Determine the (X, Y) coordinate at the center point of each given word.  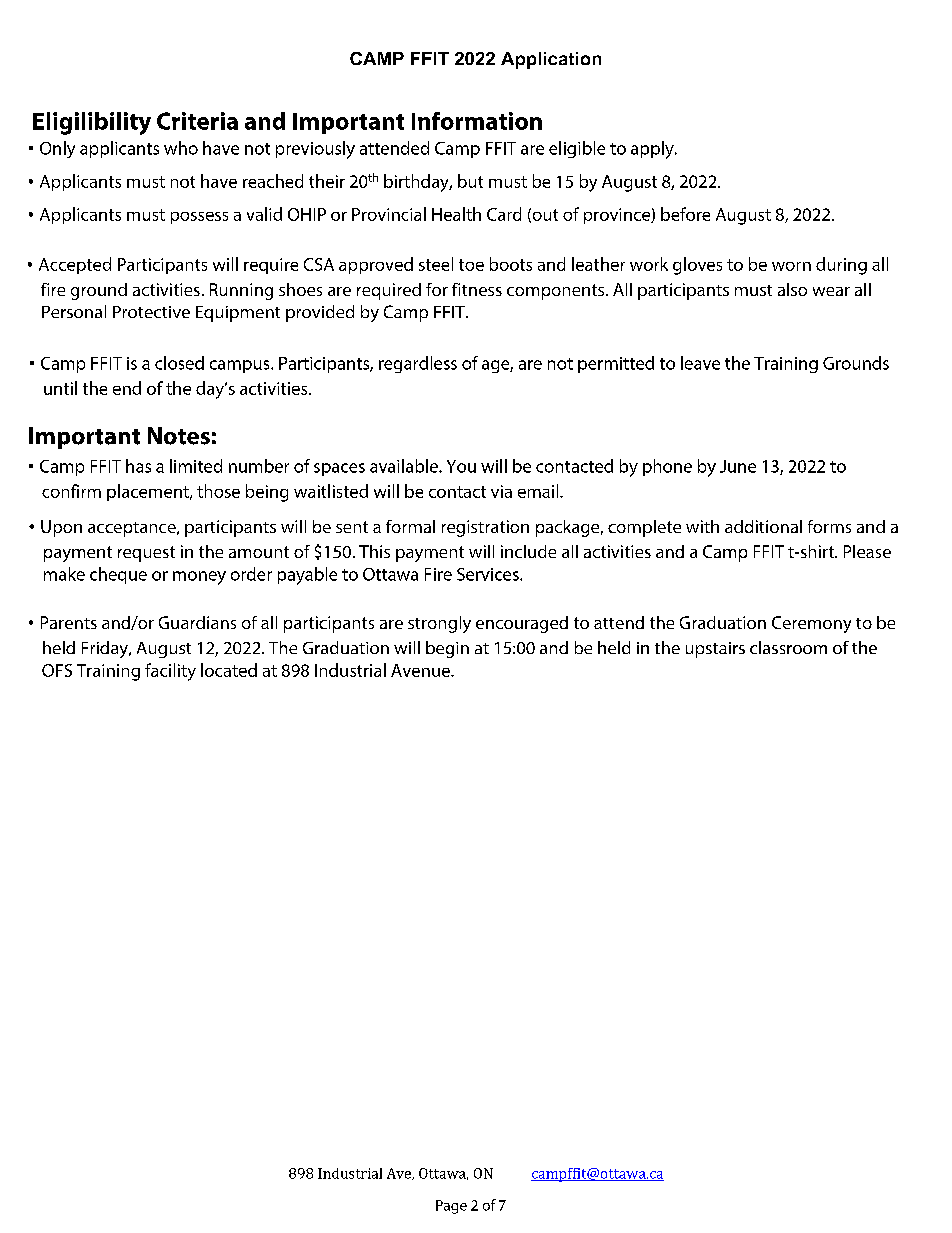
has (138, 466)
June (738, 466)
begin (447, 649)
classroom (788, 647)
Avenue (421, 670)
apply (653, 150)
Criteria (197, 121)
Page (451, 1207)
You (461, 466)
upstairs (715, 650)
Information (477, 121)
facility (170, 672)
